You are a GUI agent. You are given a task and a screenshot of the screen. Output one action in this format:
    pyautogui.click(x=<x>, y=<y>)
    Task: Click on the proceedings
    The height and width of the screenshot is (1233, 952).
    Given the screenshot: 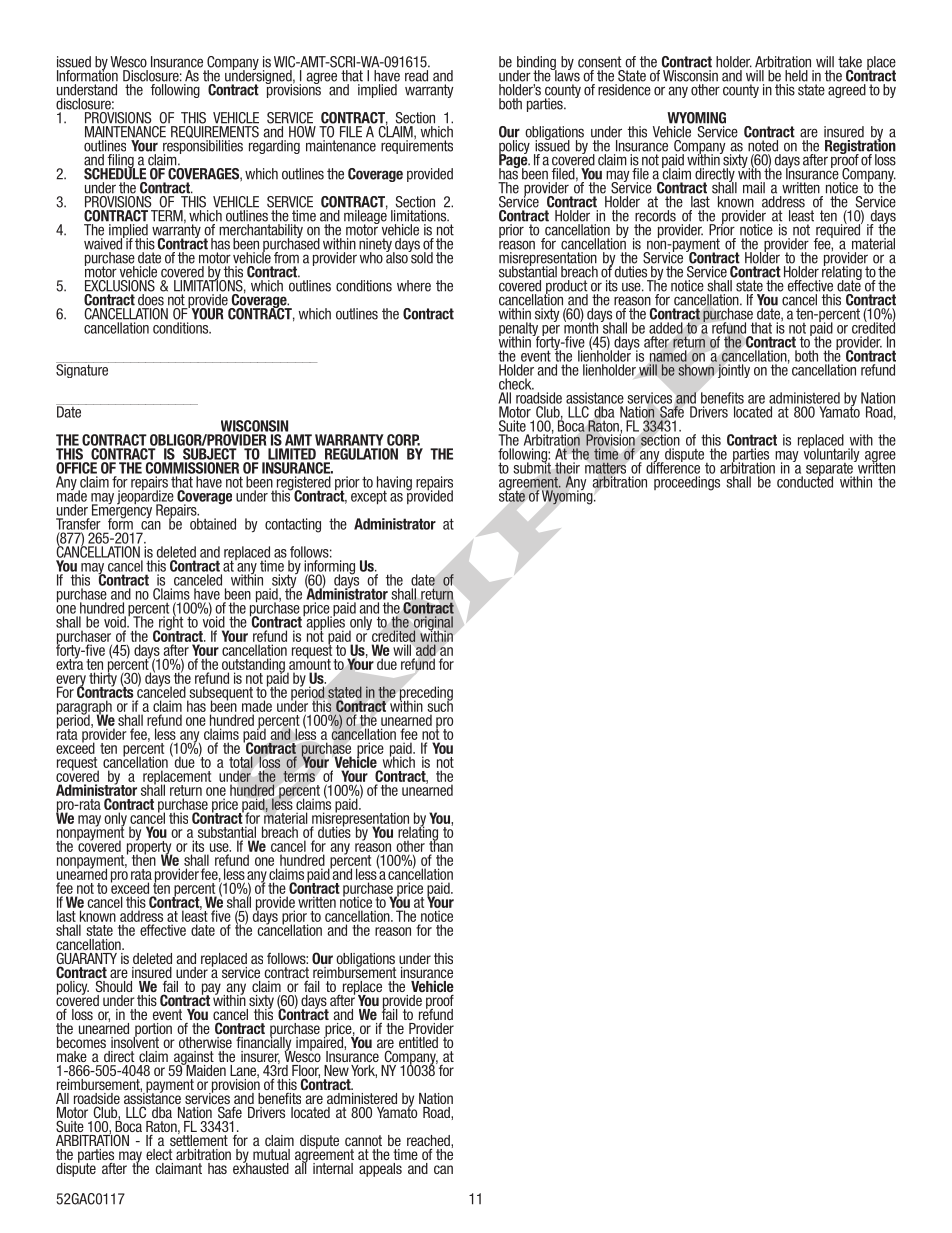 What is the action you would take?
    pyautogui.click(x=687, y=483)
